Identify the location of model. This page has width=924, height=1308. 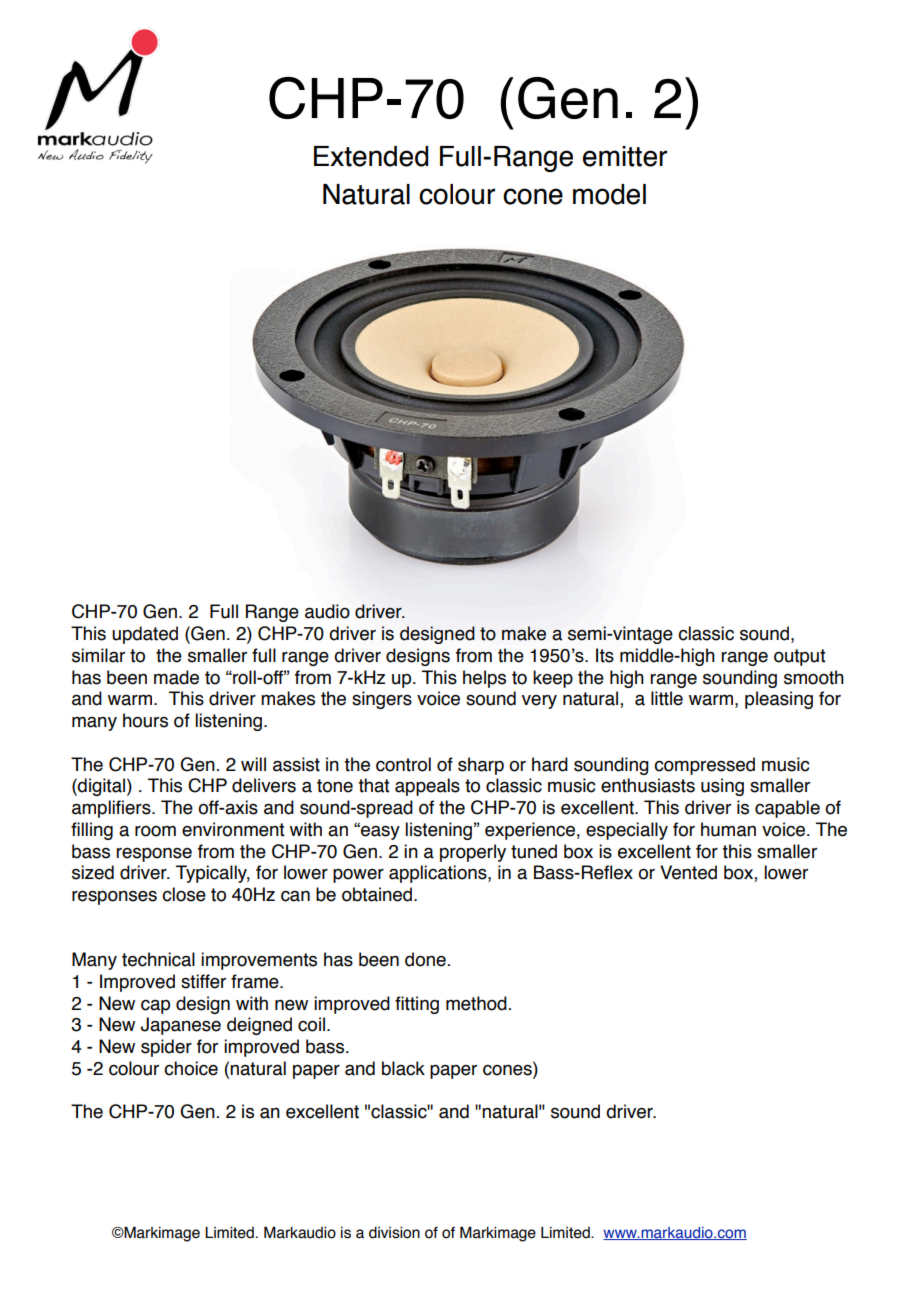
(609, 194).
